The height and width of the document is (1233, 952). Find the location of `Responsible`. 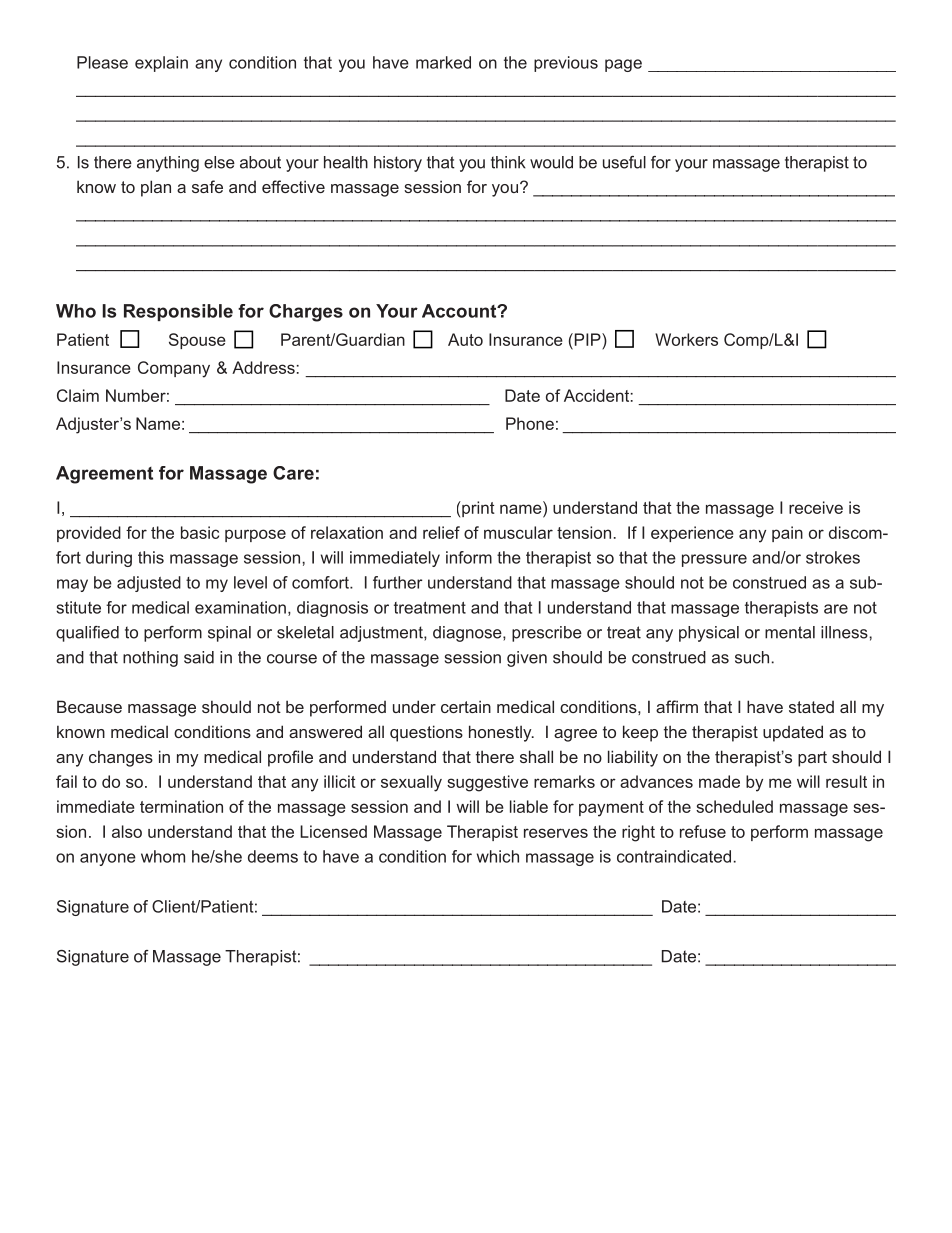

Responsible is located at coordinates (178, 312).
